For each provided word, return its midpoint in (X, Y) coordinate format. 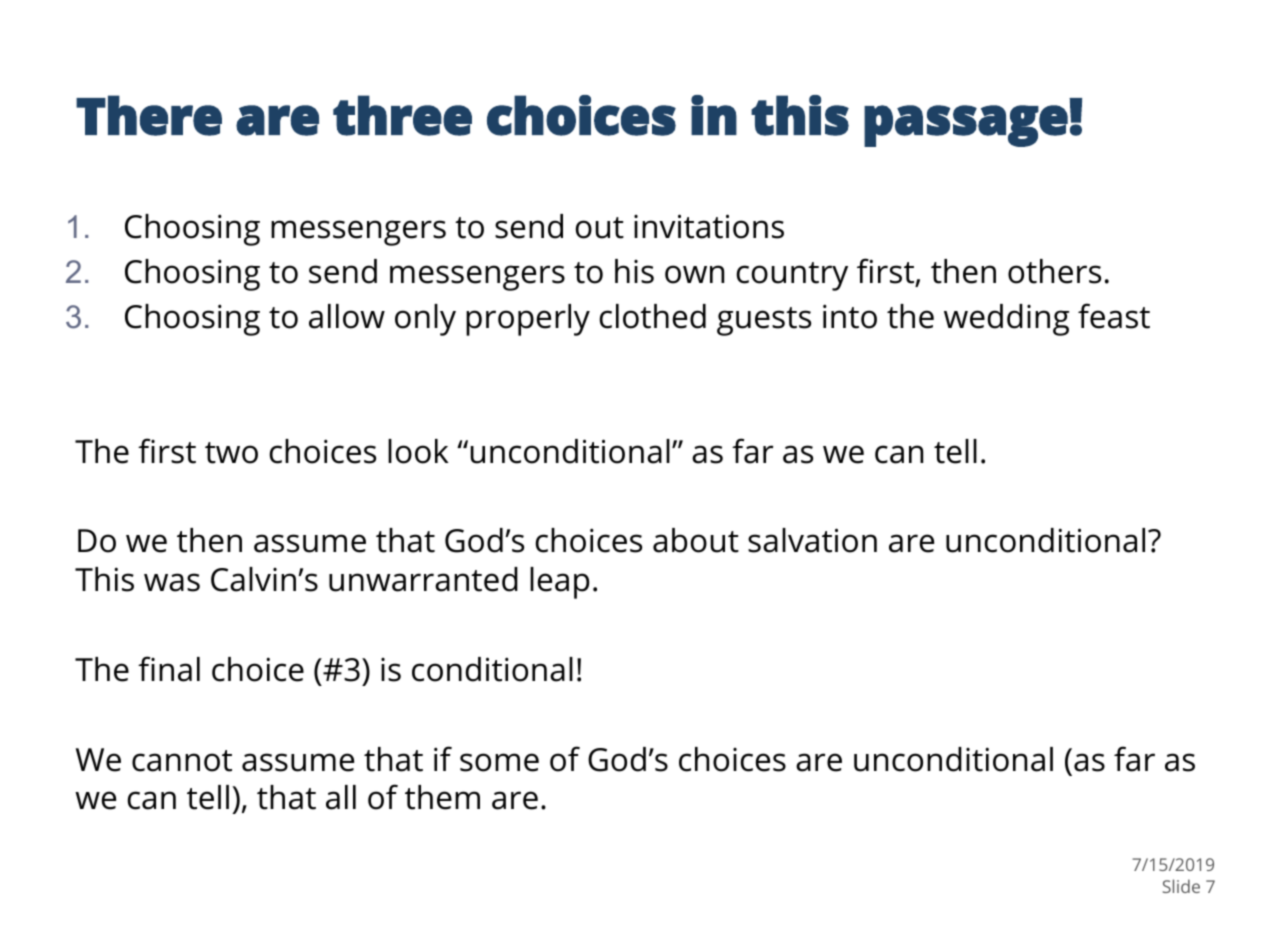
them (442, 797)
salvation (812, 540)
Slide (1181, 886)
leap (559, 583)
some (499, 762)
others (1054, 271)
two (231, 453)
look (418, 451)
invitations (709, 226)
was (172, 582)
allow (347, 316)
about (696, 540)
